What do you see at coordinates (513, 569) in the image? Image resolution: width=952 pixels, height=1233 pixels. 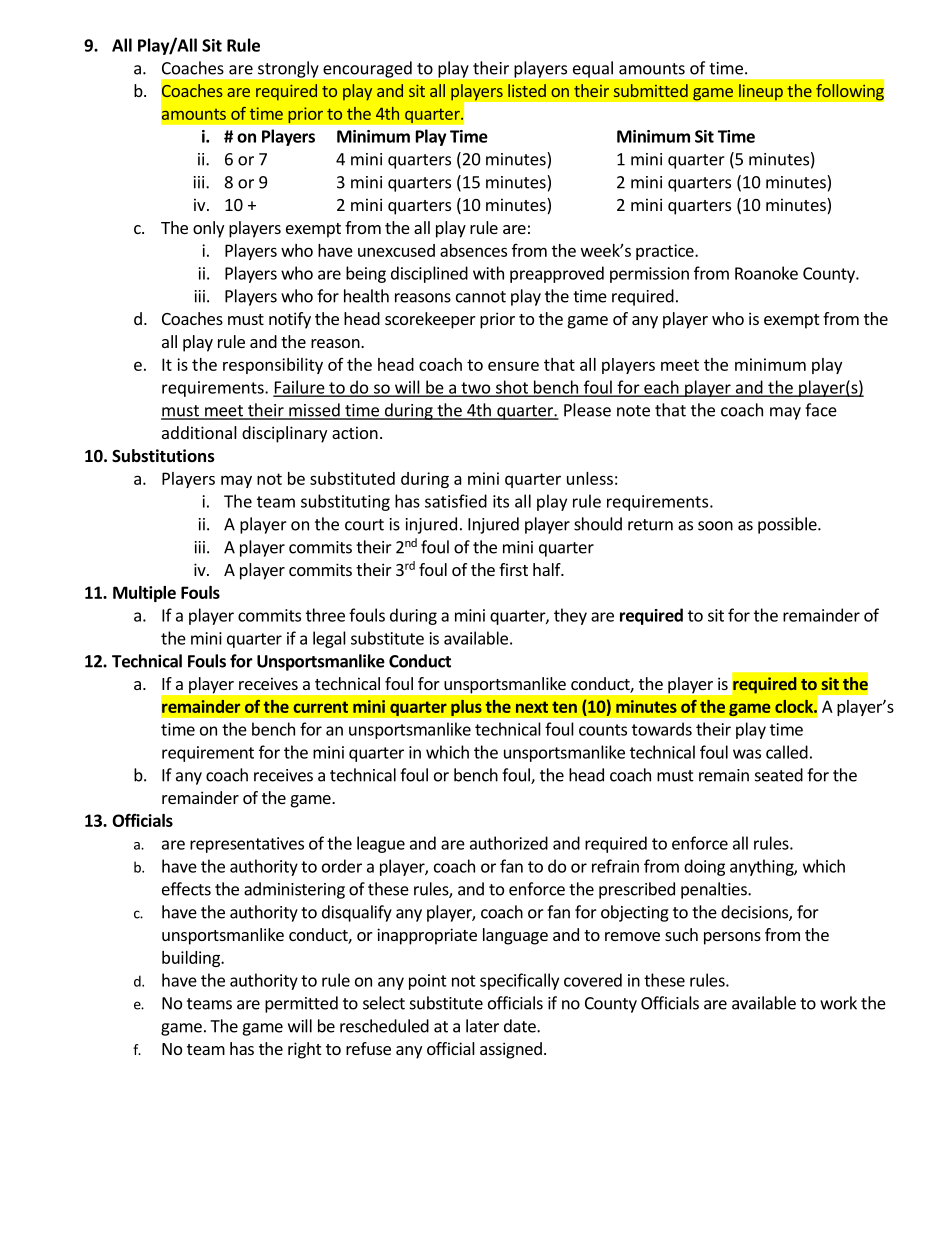 I see `first` at bounding box center [513, 569].
